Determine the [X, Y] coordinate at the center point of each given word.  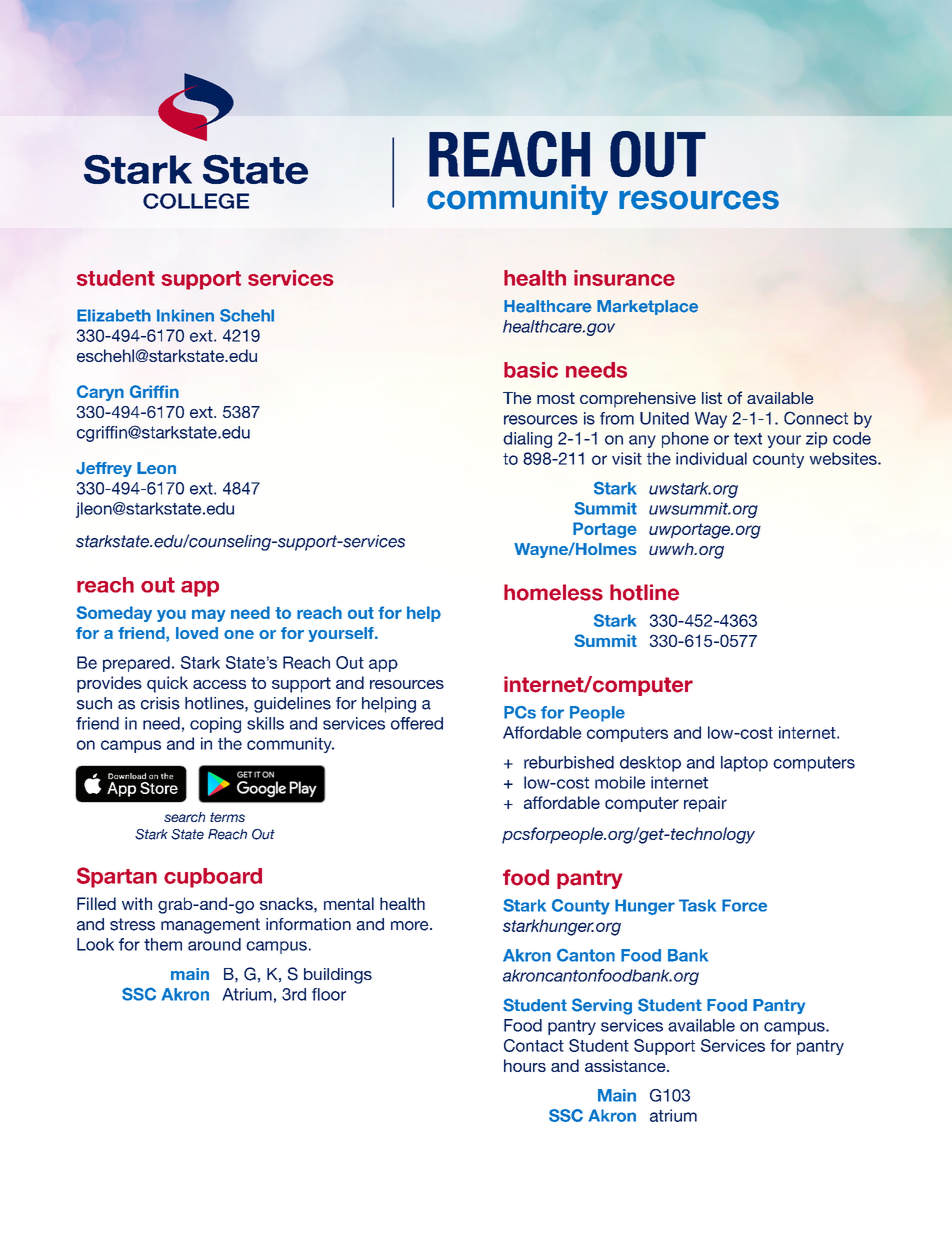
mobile [620, 782]
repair [705, 804]
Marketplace [647, 307]
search [184, 817]
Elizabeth [114, 315]
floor [329, 994]
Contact [534, 1045]
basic [531, 370]
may [209, 615]
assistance [626, 1065]
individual [711, 458]
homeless [553, 592]
